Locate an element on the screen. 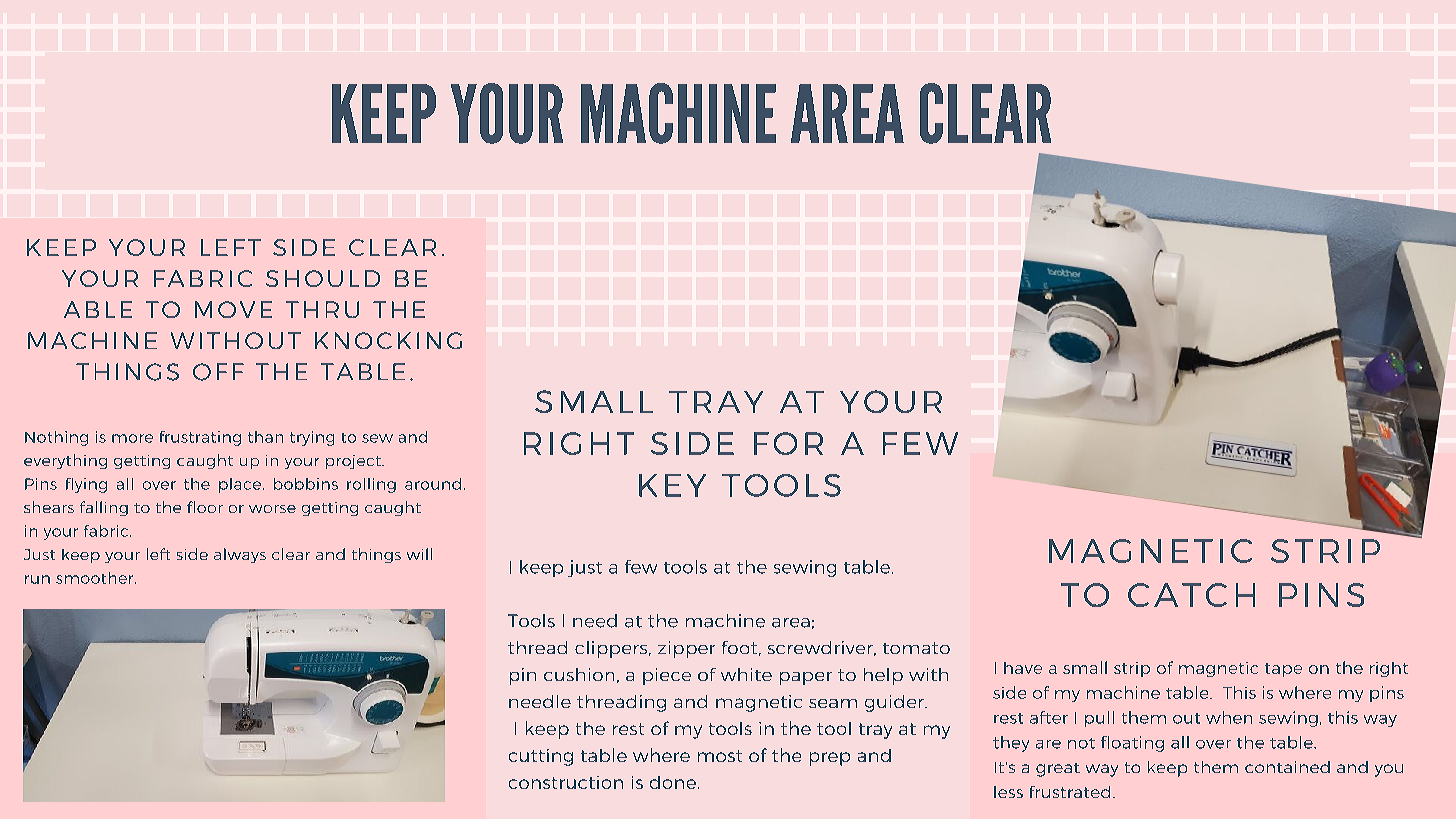 The width and height of the screenshot is (1456, 819). KNOCKING is located at coordinates (388, 340).
